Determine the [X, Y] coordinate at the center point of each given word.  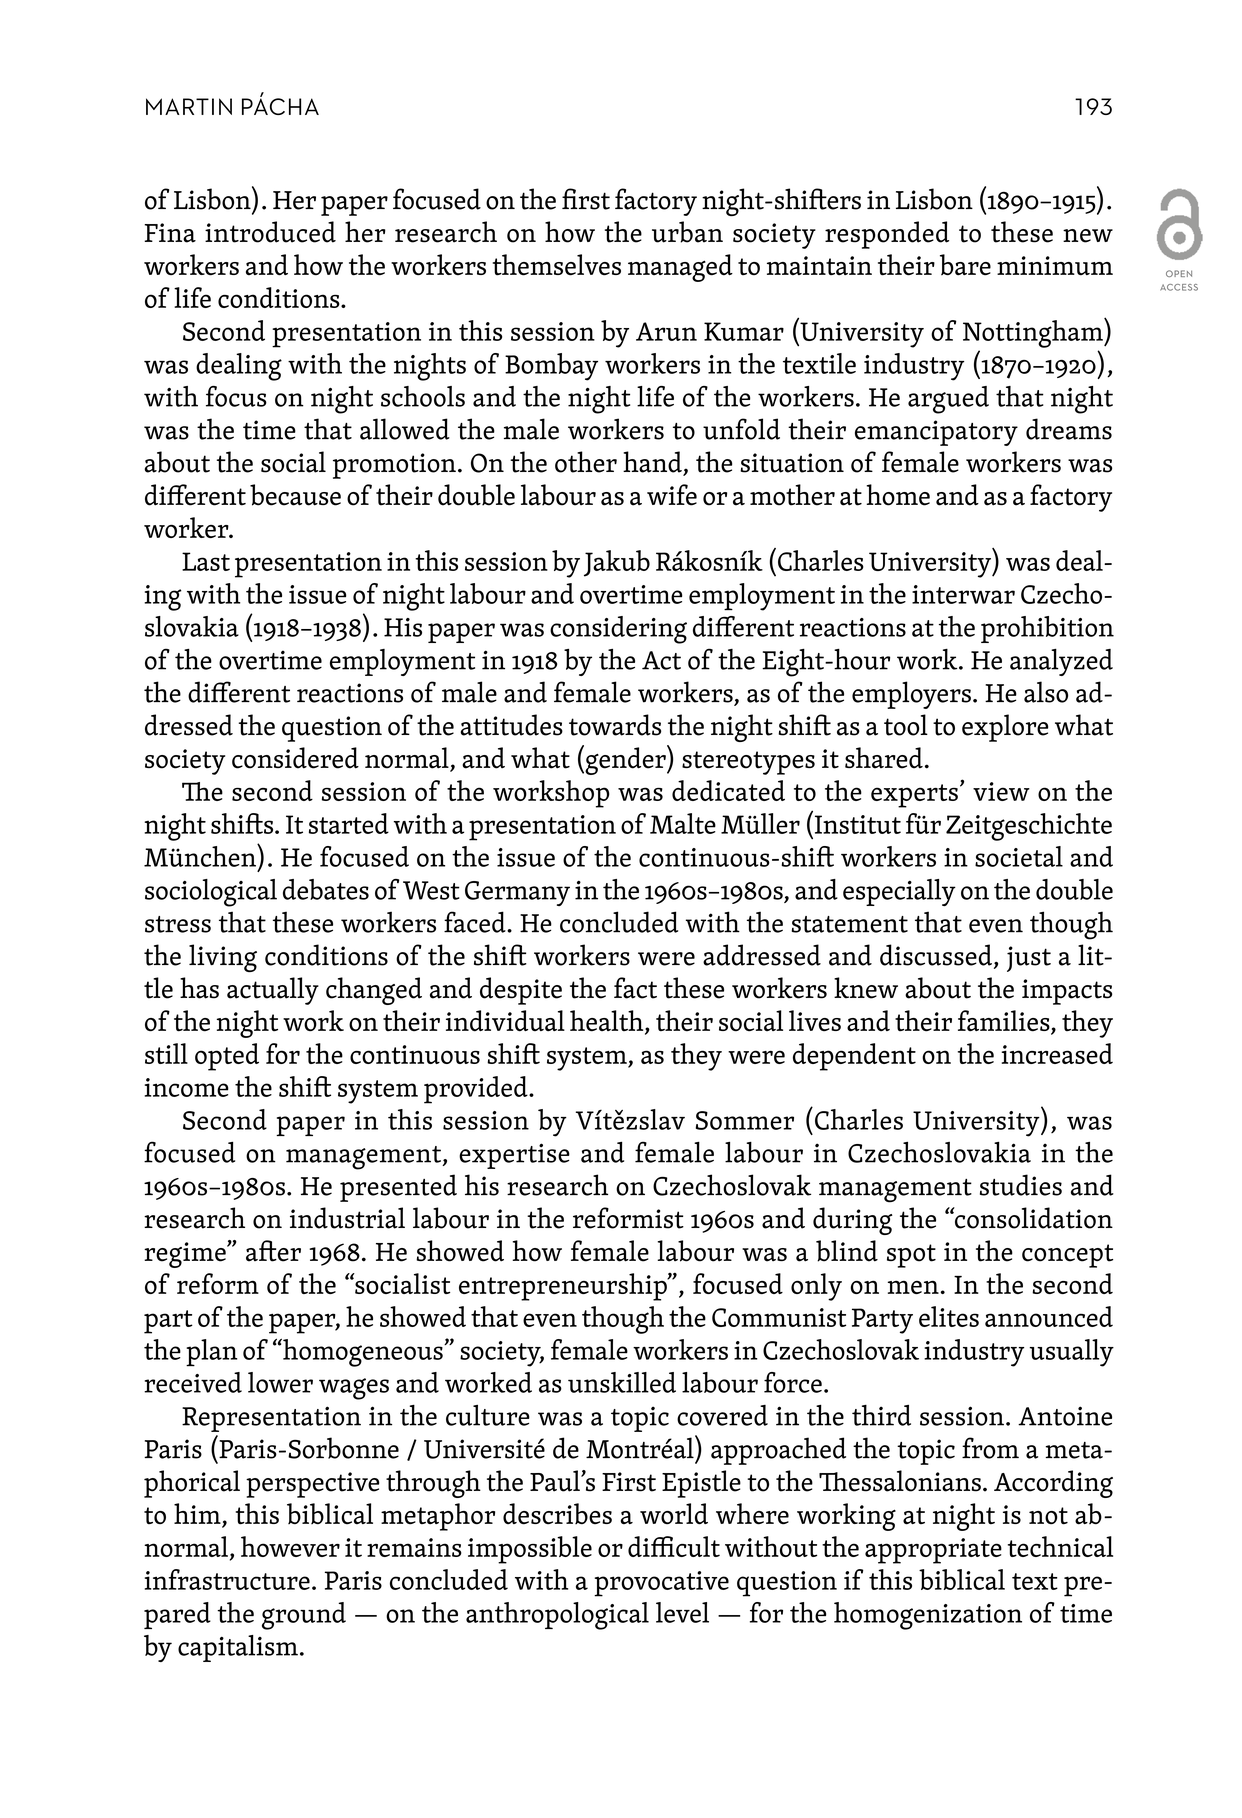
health [608, 1022]
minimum [1055, 265]
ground [304, 1616]
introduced [270, 232]
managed [680, 268]
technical [1060, 1546]
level [682, 1612]
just [1029, 959]
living [223, 958]
